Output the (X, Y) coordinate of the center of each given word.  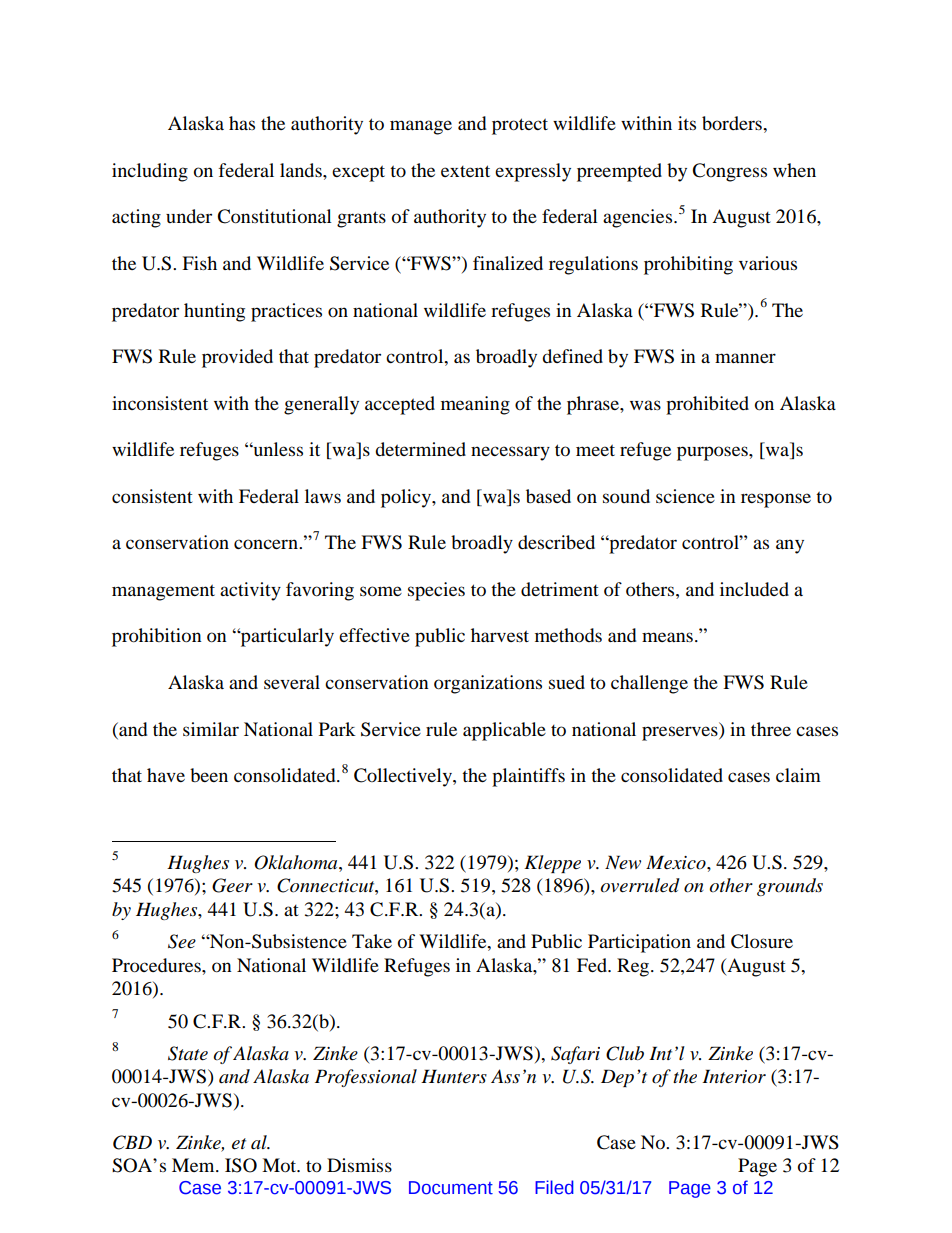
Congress (729, 172)
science (685, 496)
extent (465, 171)
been (209, 775)
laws (323, 496)
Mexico (677, 862)
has (242, 123)
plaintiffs (528, 777)
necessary (510, 453)
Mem (194, 1165)
